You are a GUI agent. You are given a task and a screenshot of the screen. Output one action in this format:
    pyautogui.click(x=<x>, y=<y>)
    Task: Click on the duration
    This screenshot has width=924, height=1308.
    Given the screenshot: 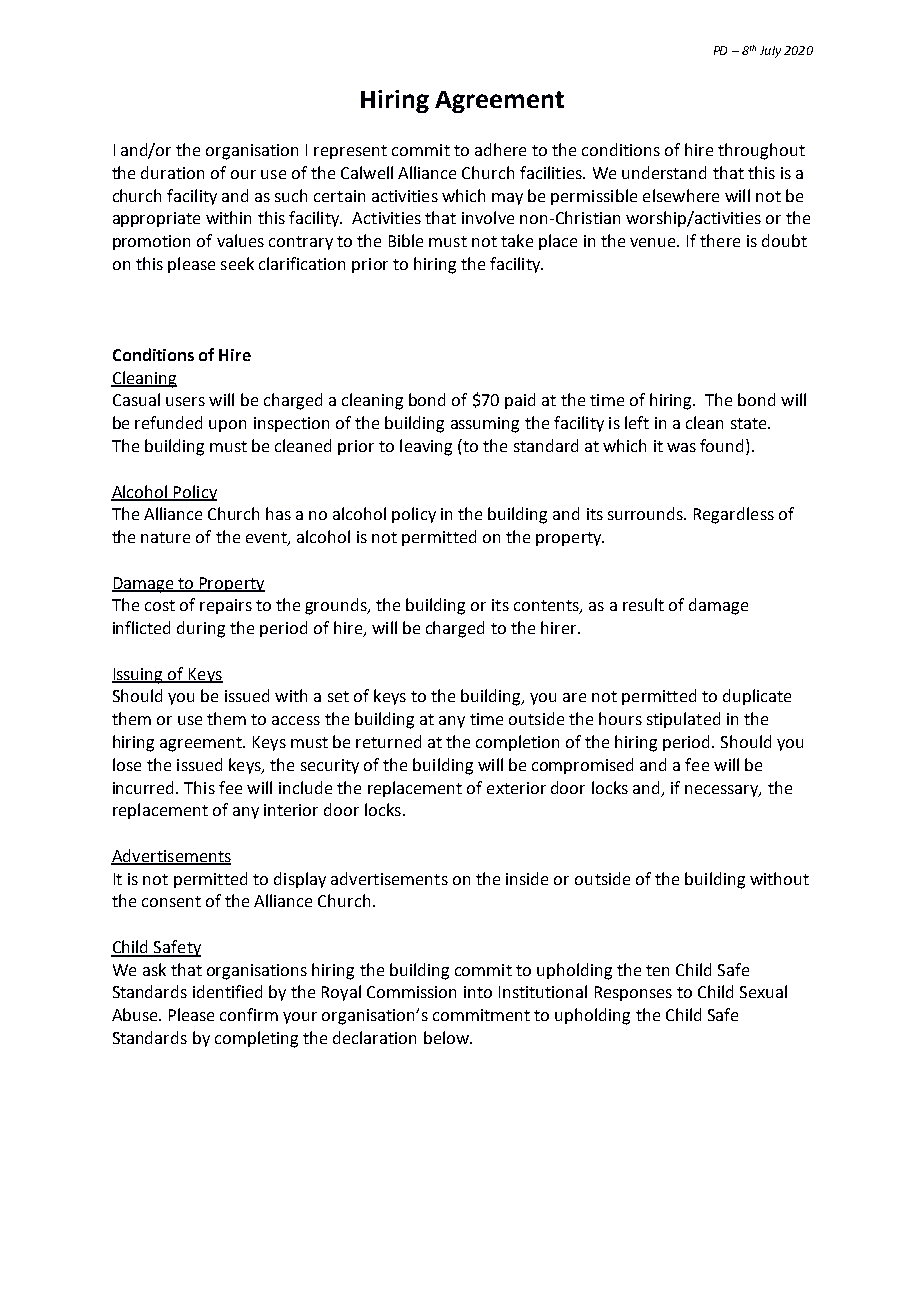 What is the action you would take?
    pyautogui.click(x=172, y=172)
